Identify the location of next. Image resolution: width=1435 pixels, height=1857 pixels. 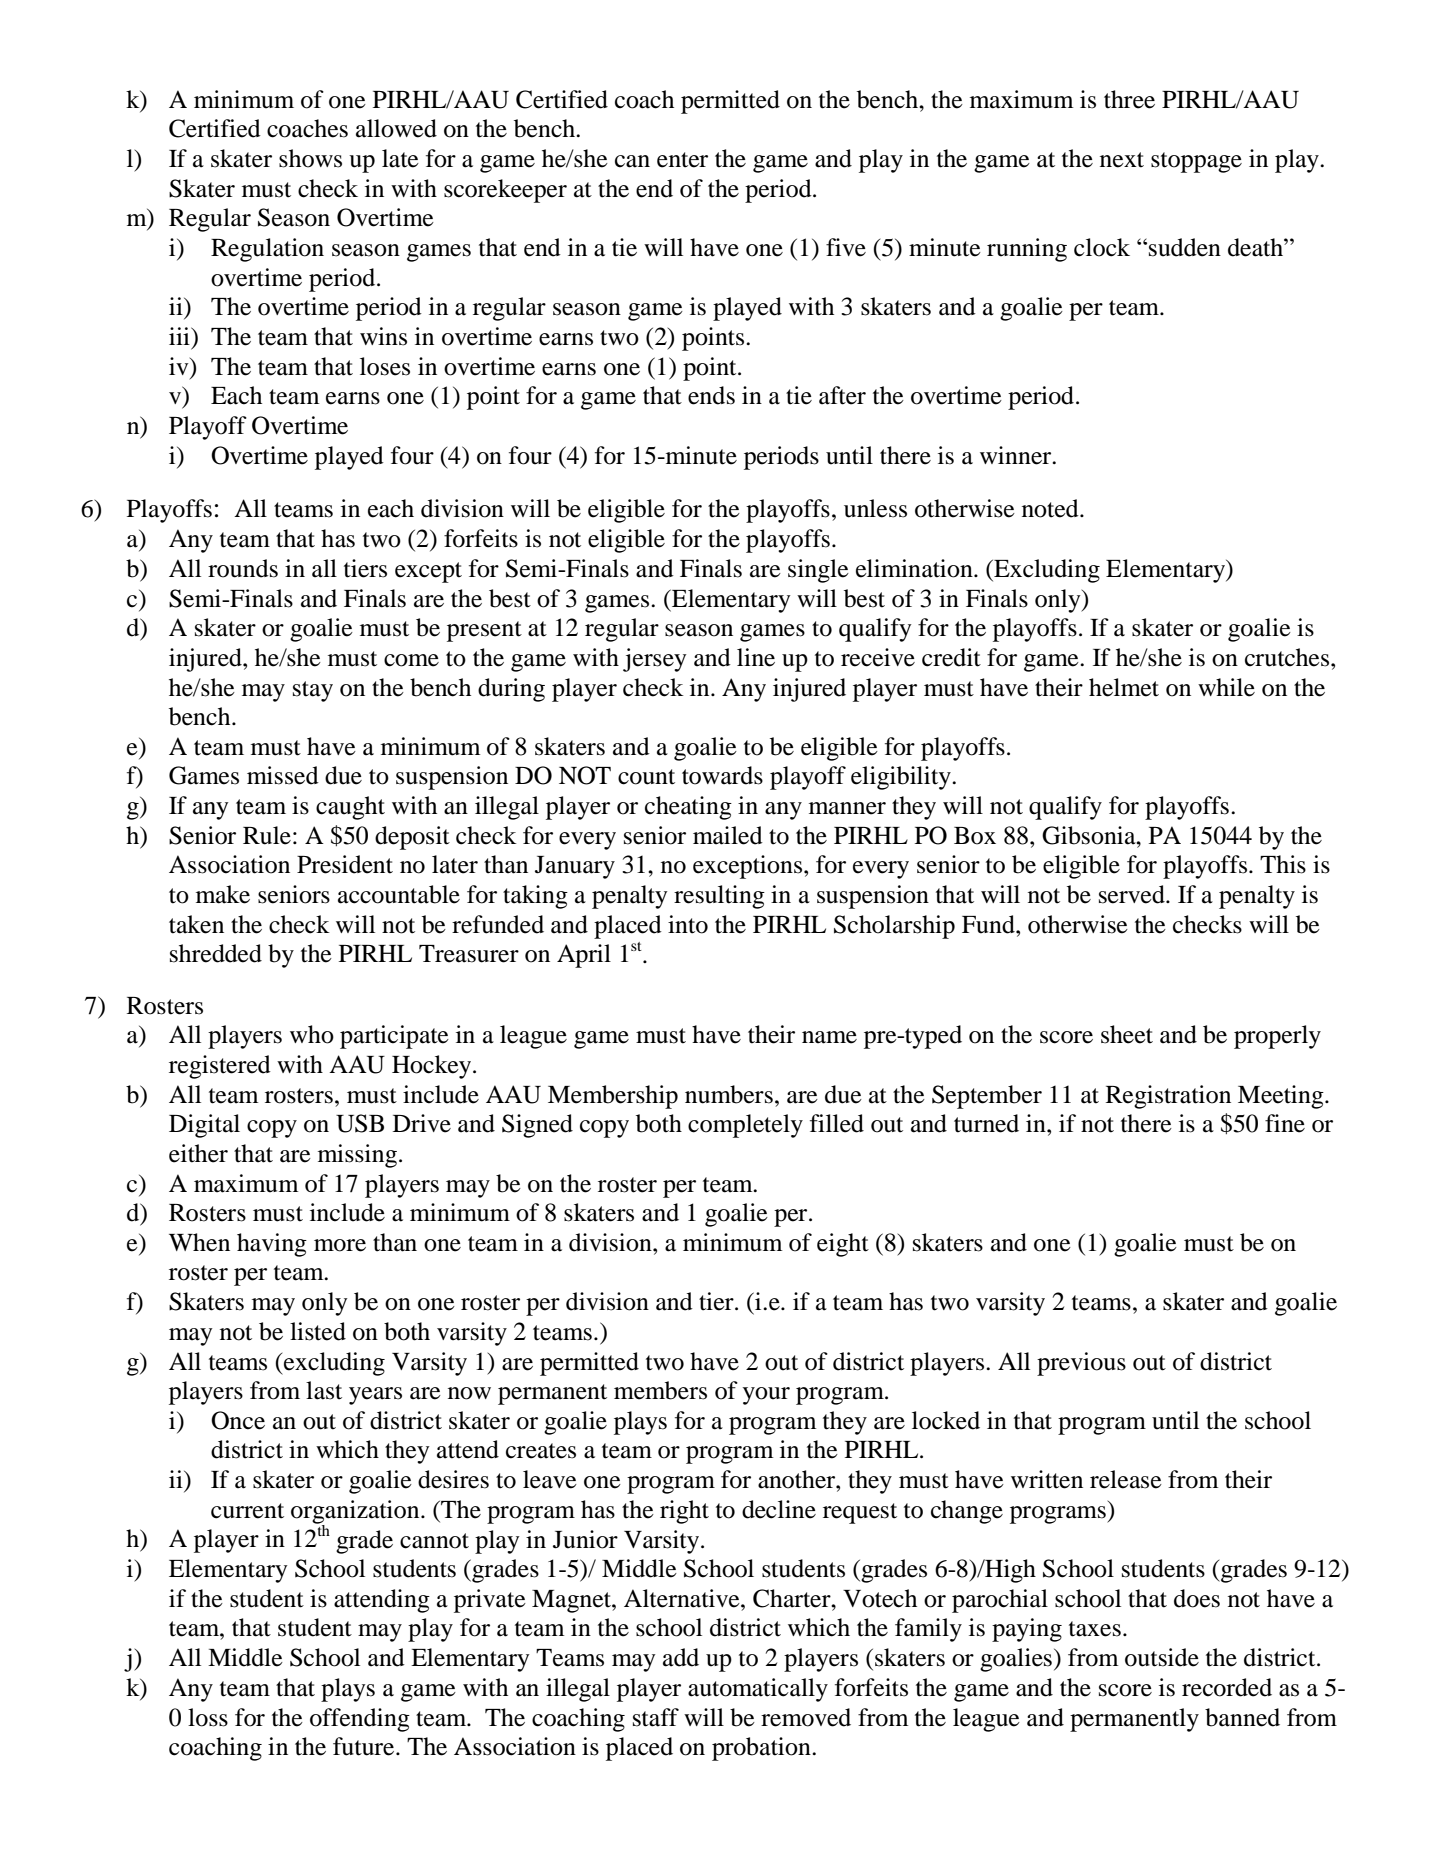
(1122, 160).
